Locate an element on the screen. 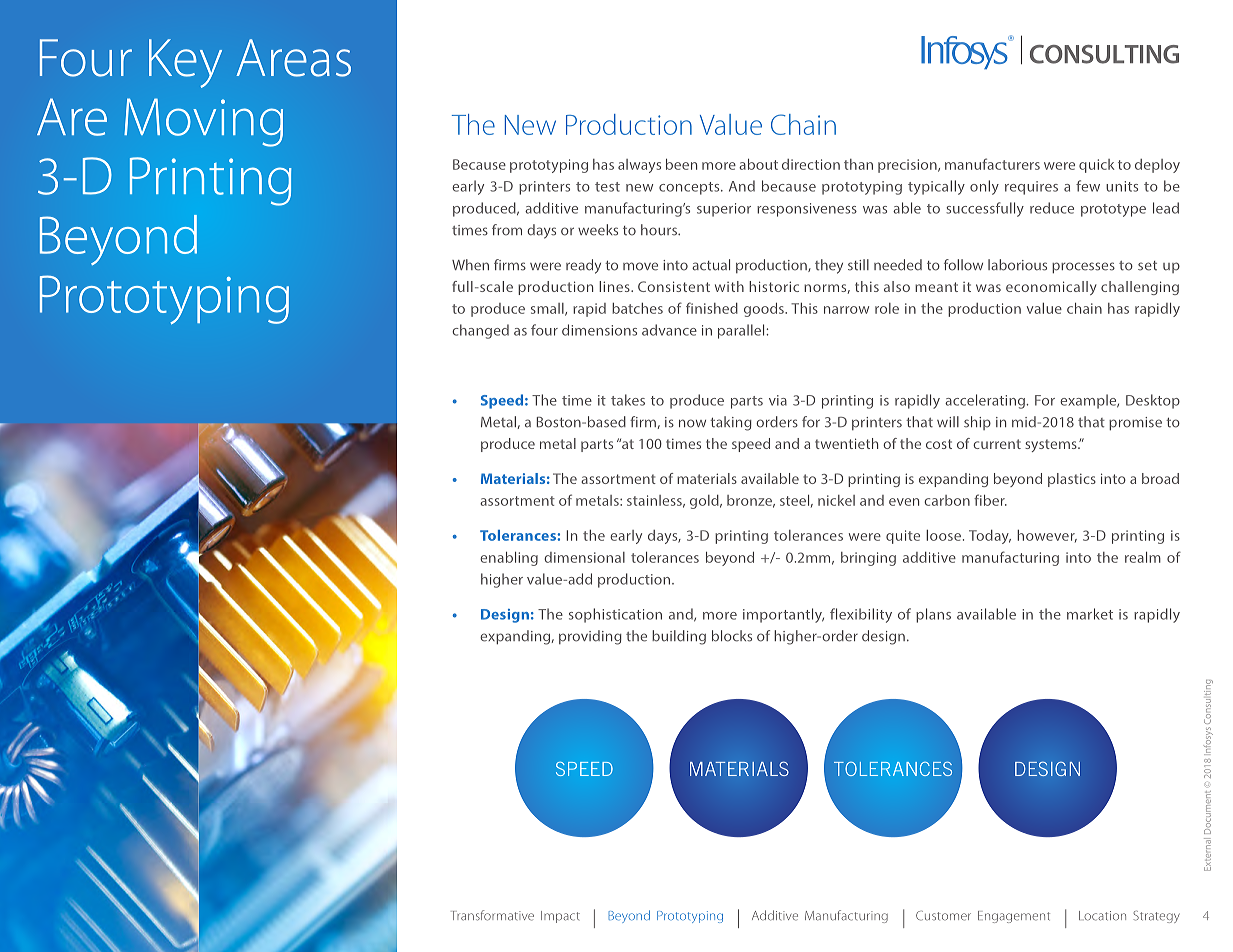  been is located at coordinates (681, 164).
